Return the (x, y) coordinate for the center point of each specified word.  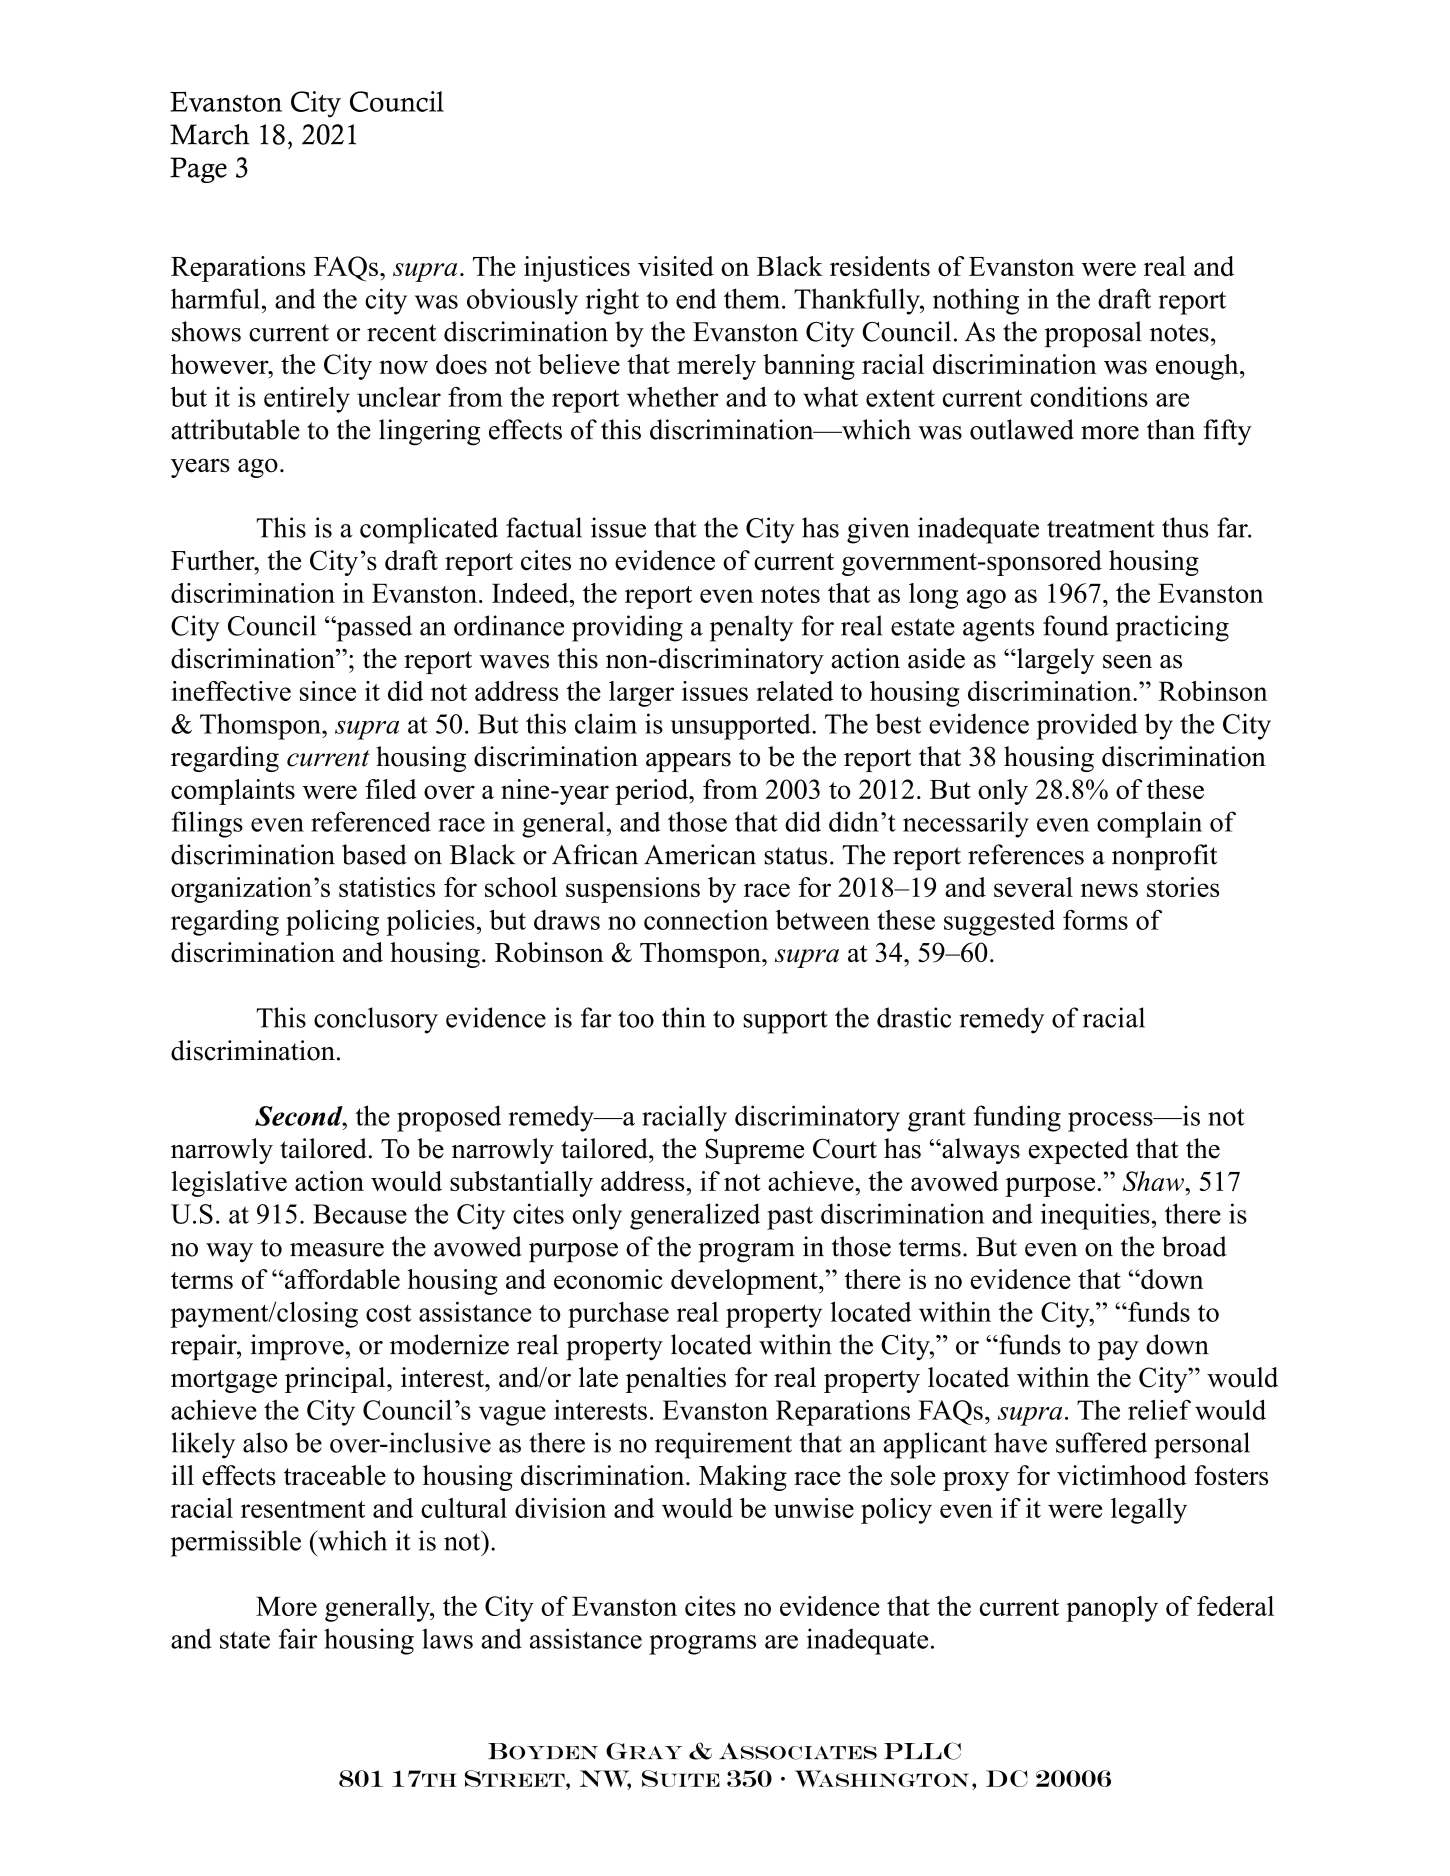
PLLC (922, 1751)
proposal (1093, 334)
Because (360, 1214)
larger (641, 694)
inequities (1095, 1216)
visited (676, 266)
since (328, 691)
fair (298, 1638)
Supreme (754, 1151)
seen (1127, 662)
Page (198, 170)
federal (1235, 1606)
